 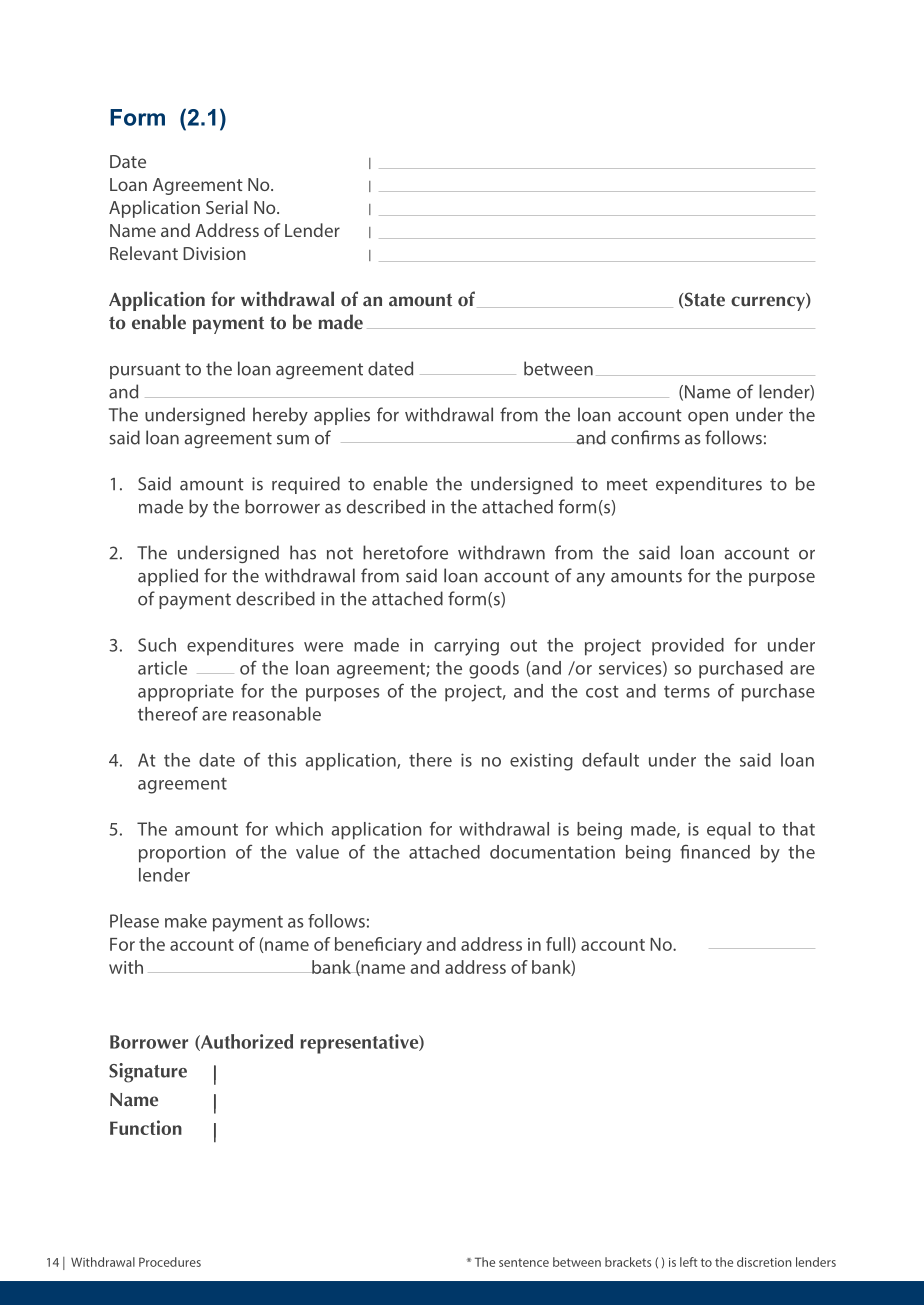 I want to click on documentation, so click(x=552, y=852).
